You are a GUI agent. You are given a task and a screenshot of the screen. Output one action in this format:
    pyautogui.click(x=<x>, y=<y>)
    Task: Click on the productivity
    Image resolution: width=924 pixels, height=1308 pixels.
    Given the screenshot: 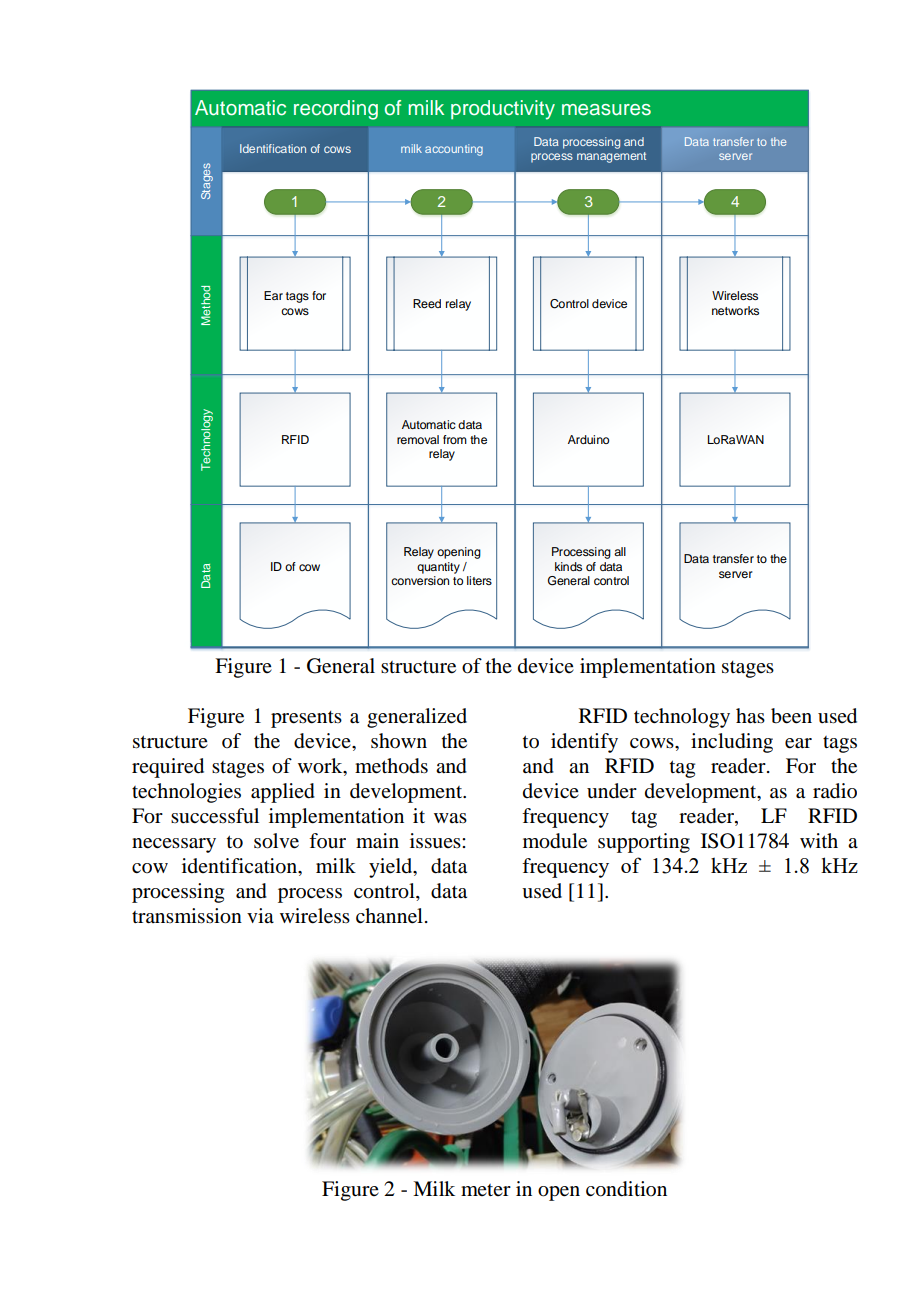 What is the action you would take?
    pyautogui.click(x=503, y=110)
